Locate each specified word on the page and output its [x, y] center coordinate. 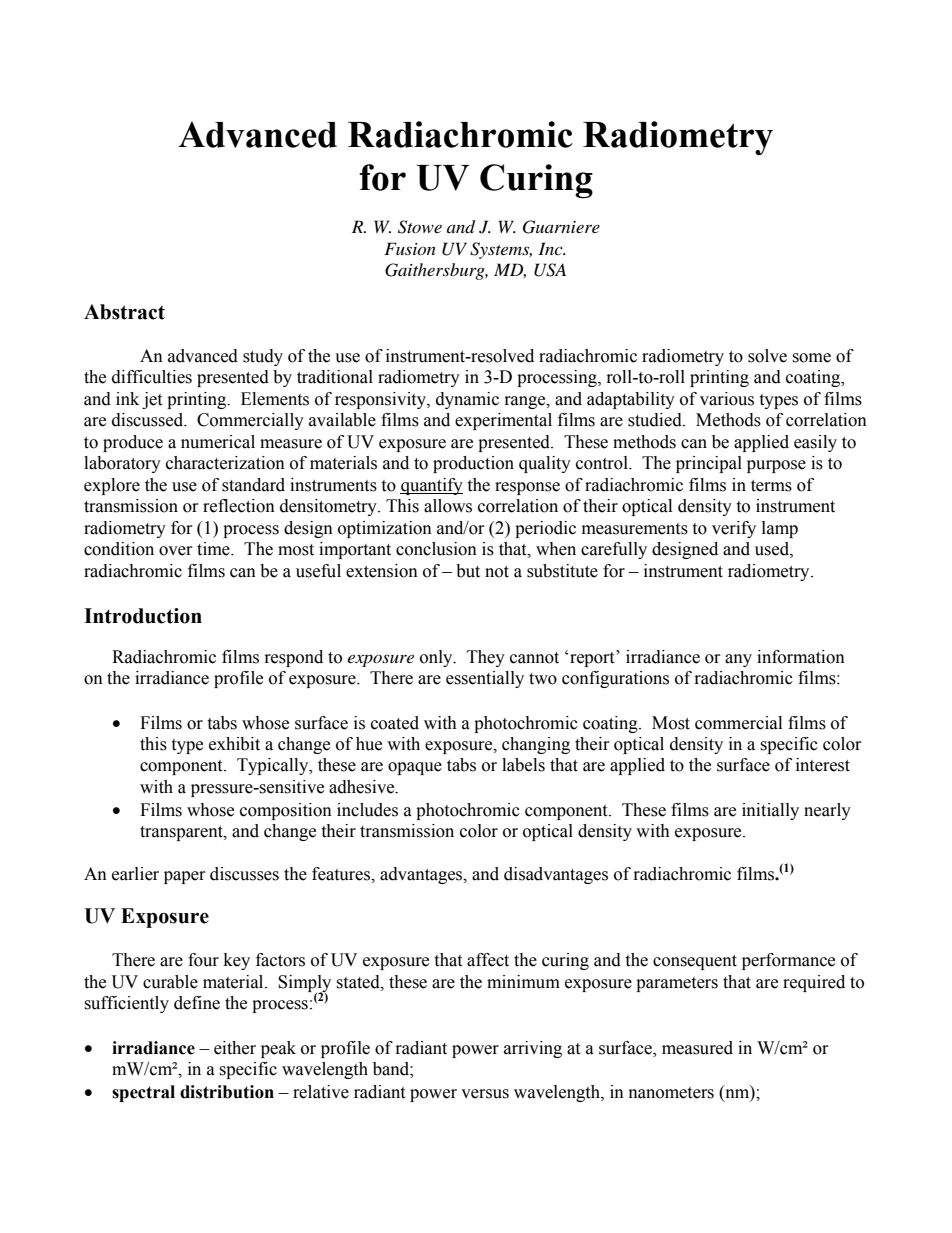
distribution [227, 1092]
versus [485, 1094]
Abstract [124, 312]
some [811, 358]
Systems [501, 250]
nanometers [671, 1093]
